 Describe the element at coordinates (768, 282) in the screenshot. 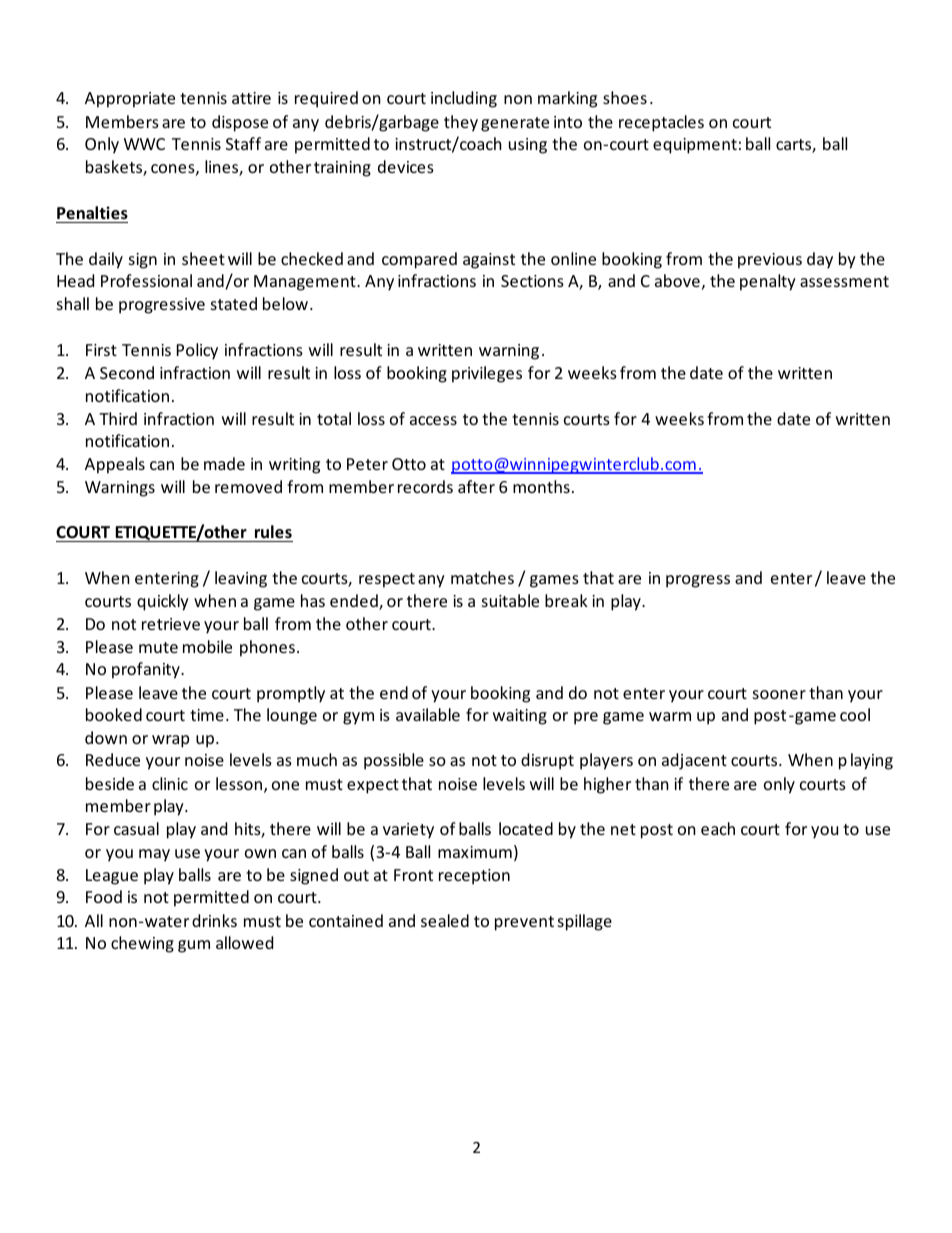

I see `penalty` at that location.
